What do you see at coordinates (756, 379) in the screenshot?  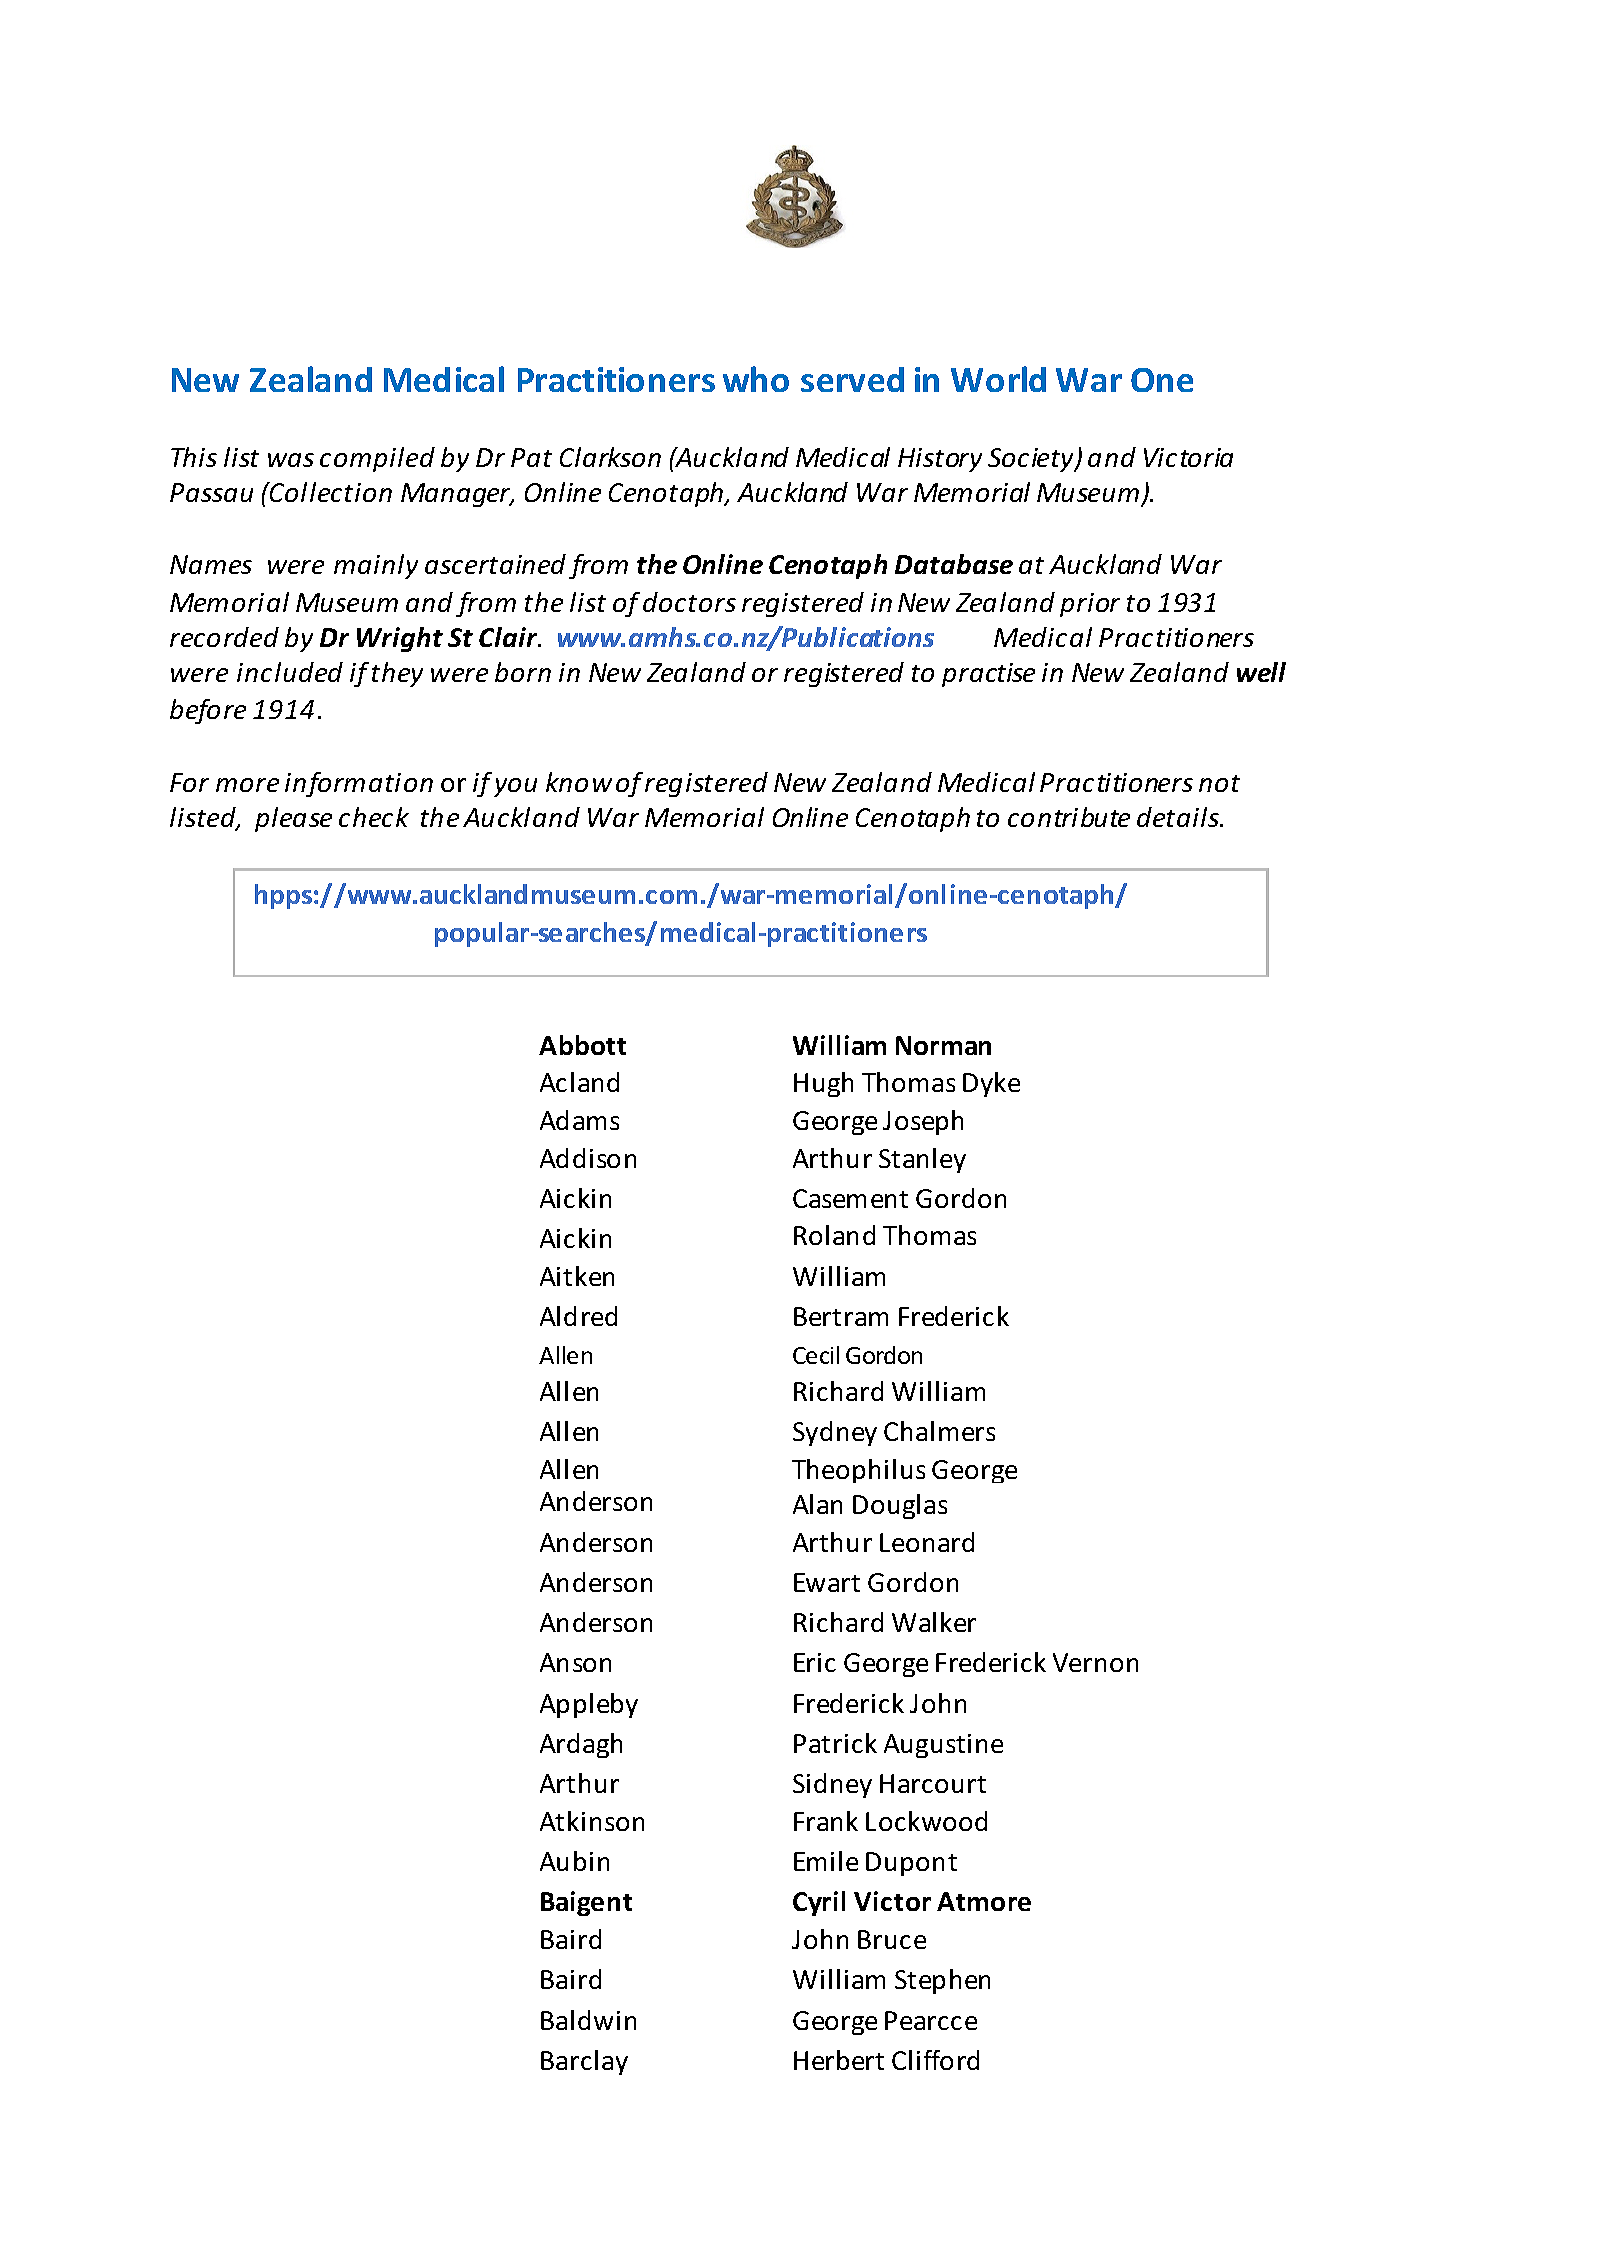 I see `who` at bounding box center [756, 379].
